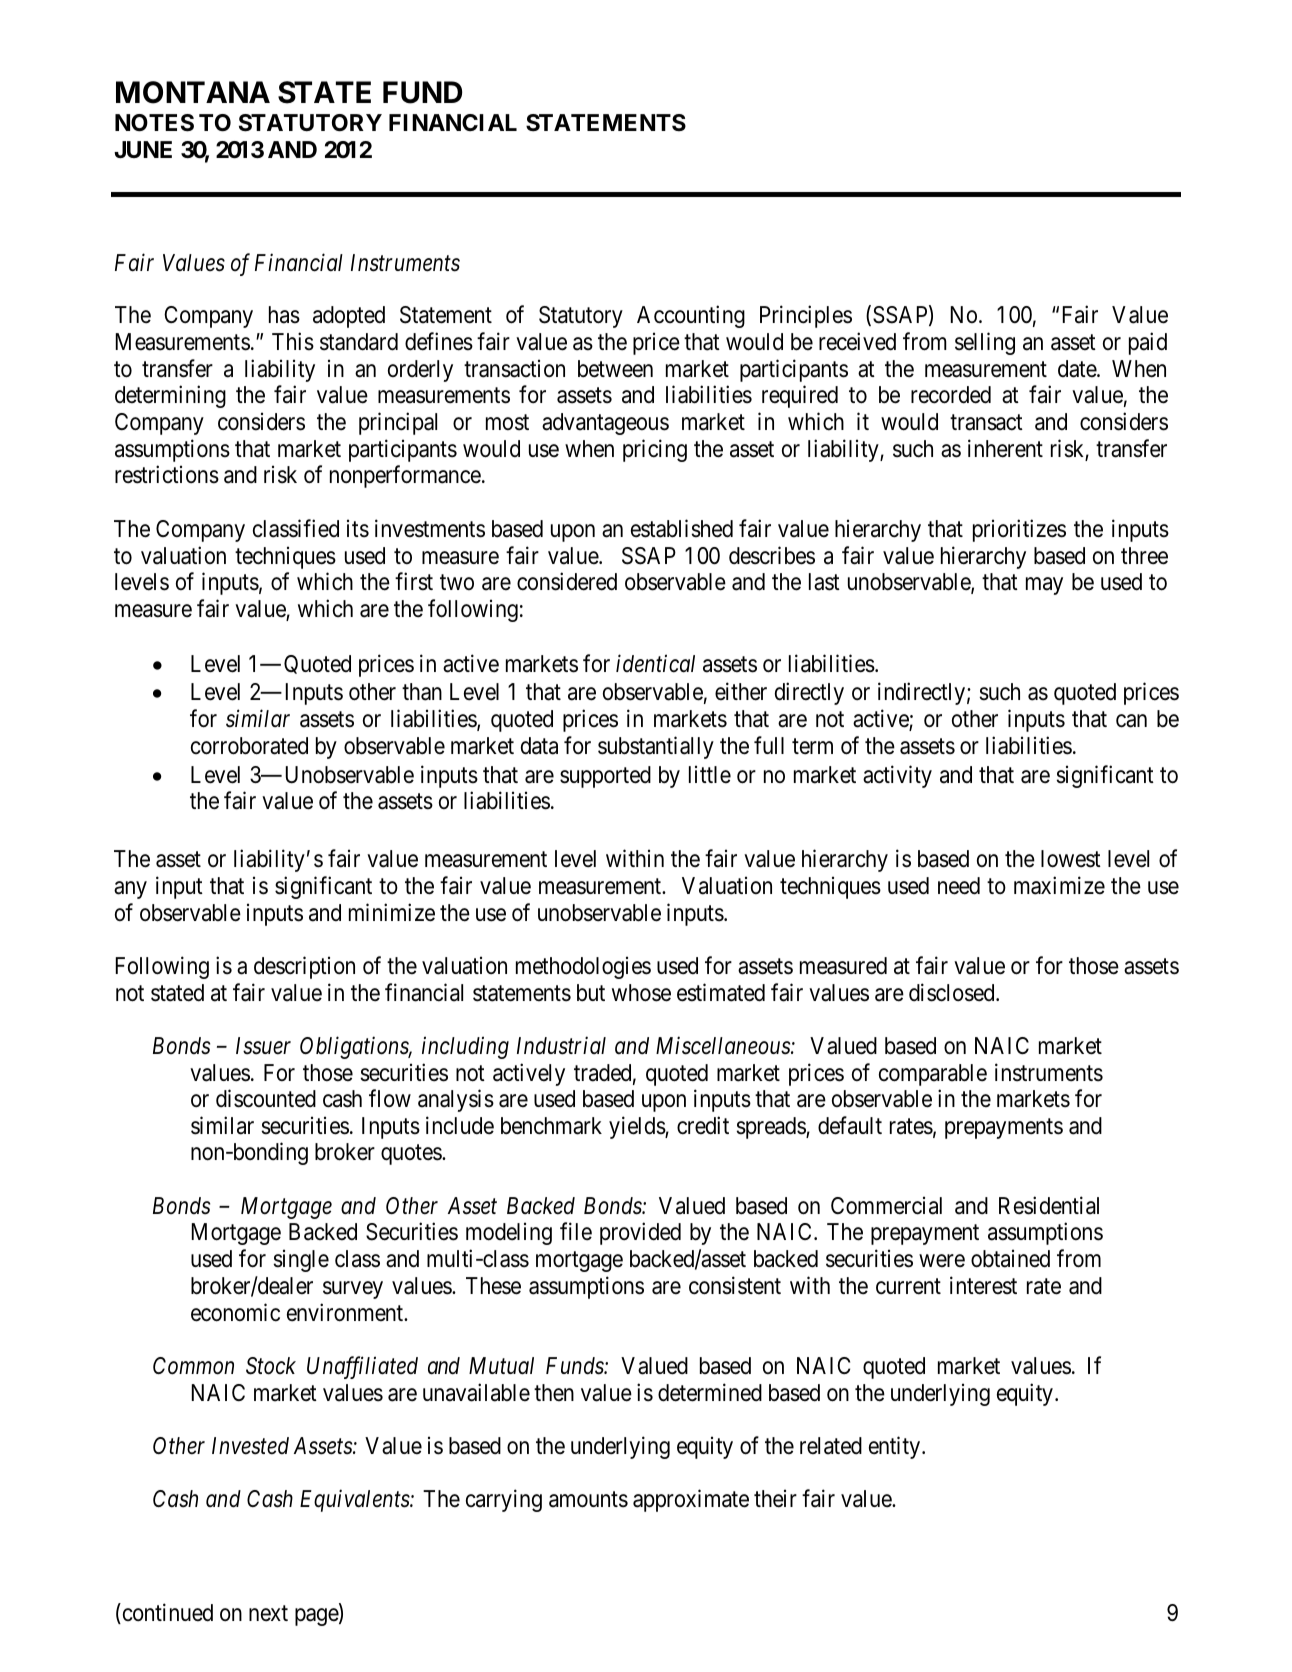 This page has width=1292, height=1672. Describe the element at coordinates (193, 92) in the page. I see `MONTANA` at that location.
